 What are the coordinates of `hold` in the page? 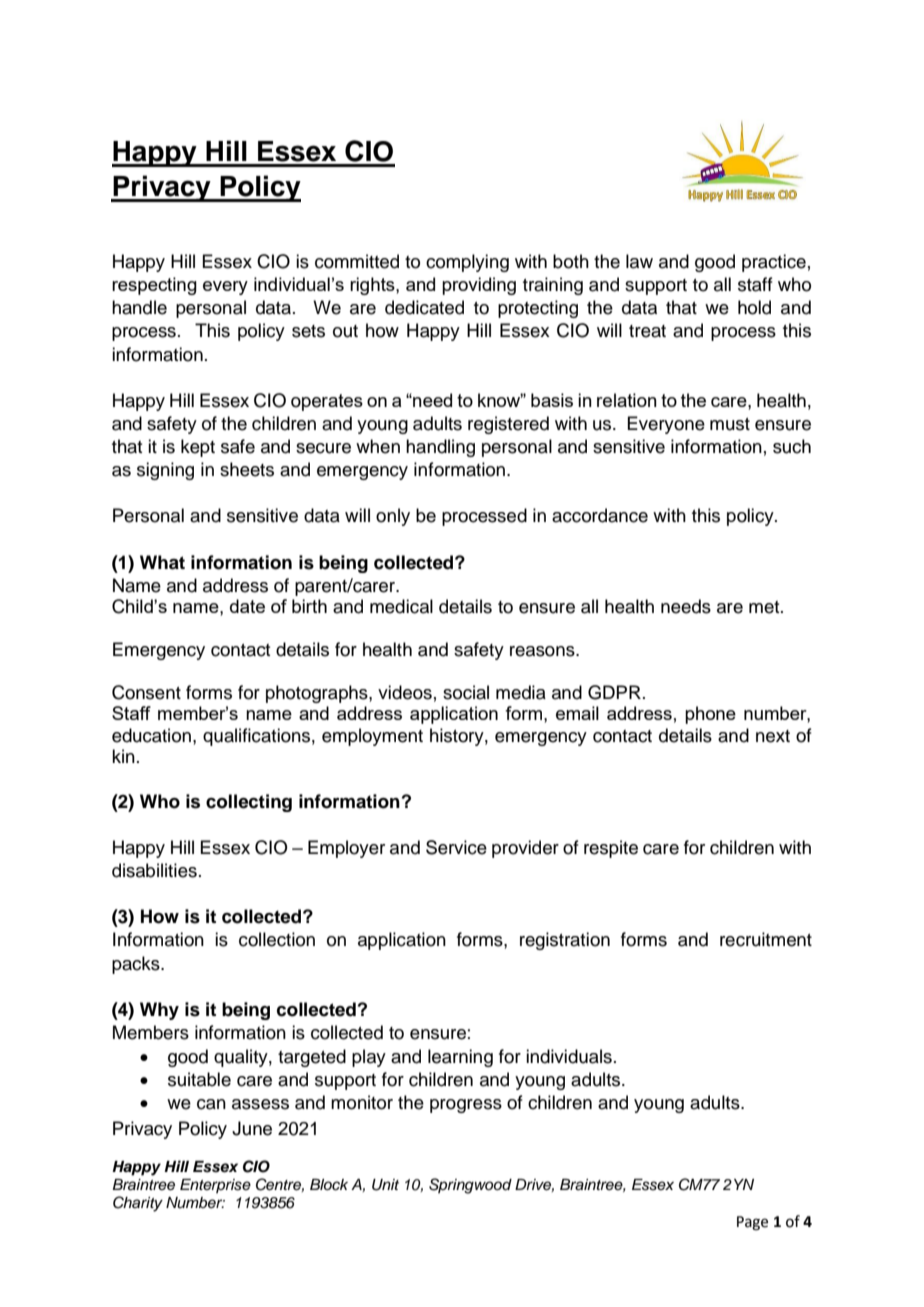 It's located at (754, 307).
